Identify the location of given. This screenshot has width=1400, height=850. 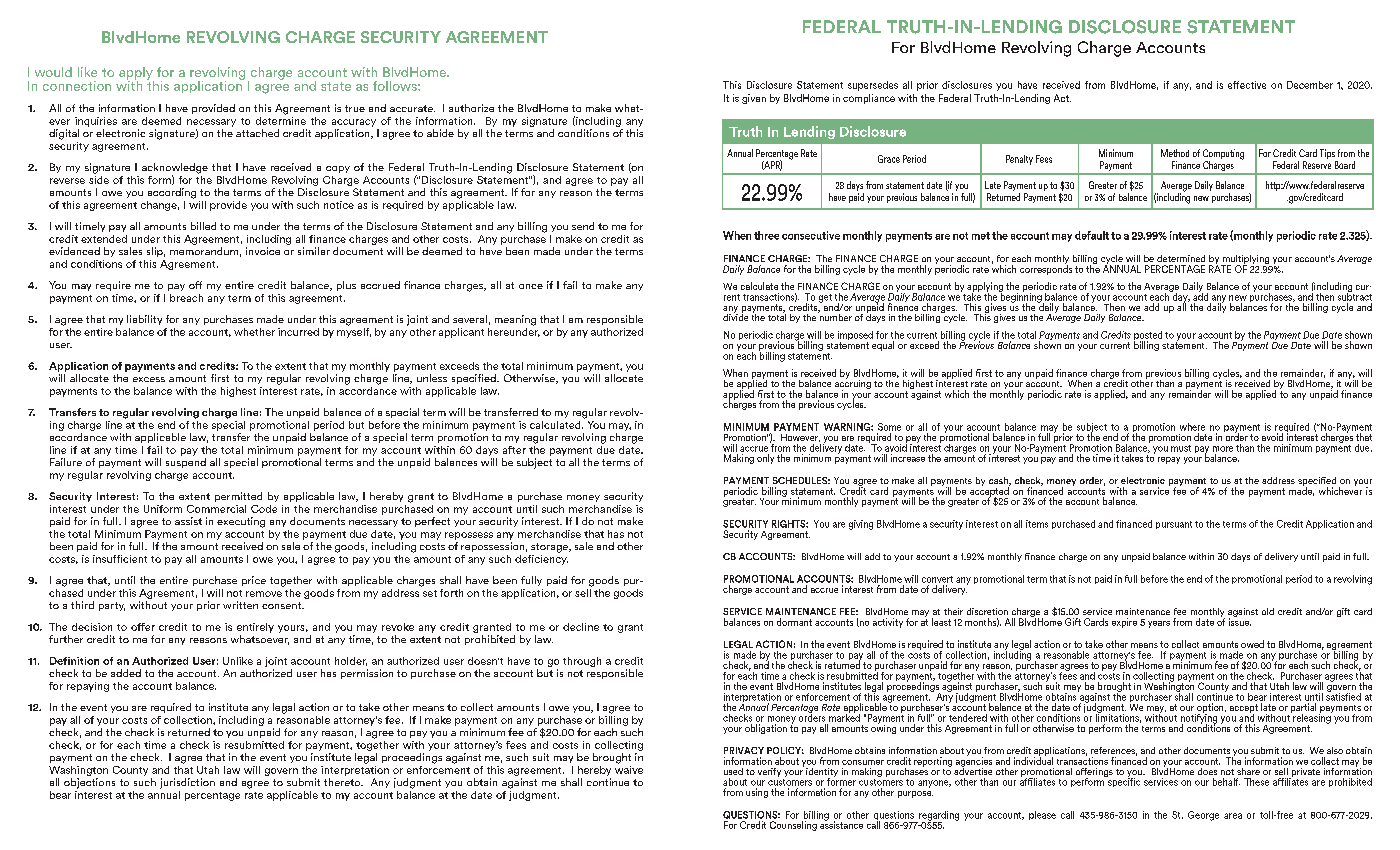
(754, 99).
